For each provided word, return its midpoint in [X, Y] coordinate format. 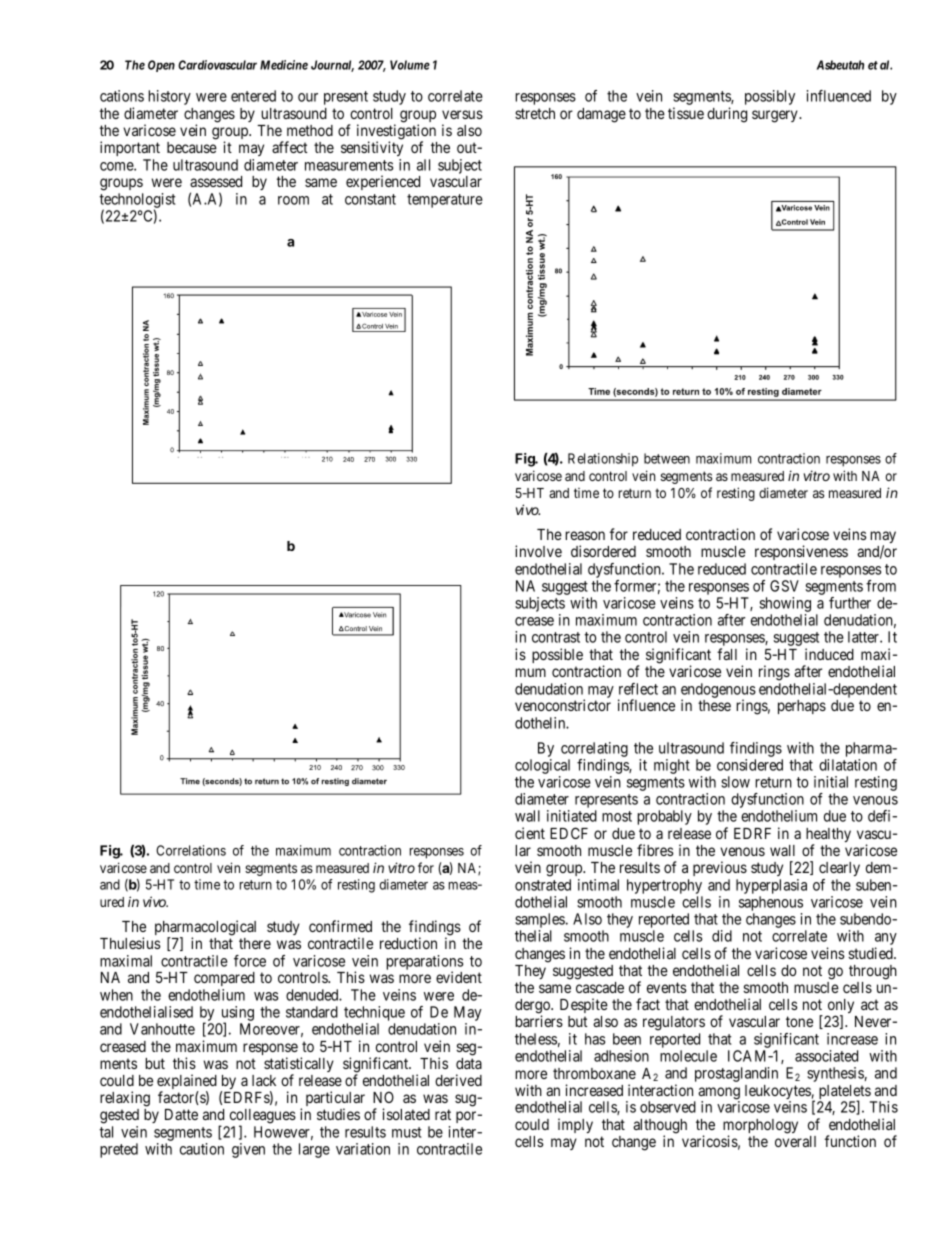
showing [785, 604]
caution [202, 1149]
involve [538, 551]
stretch [535, 113]
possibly [770, 97]
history [169, 97]
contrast [556, 637]
